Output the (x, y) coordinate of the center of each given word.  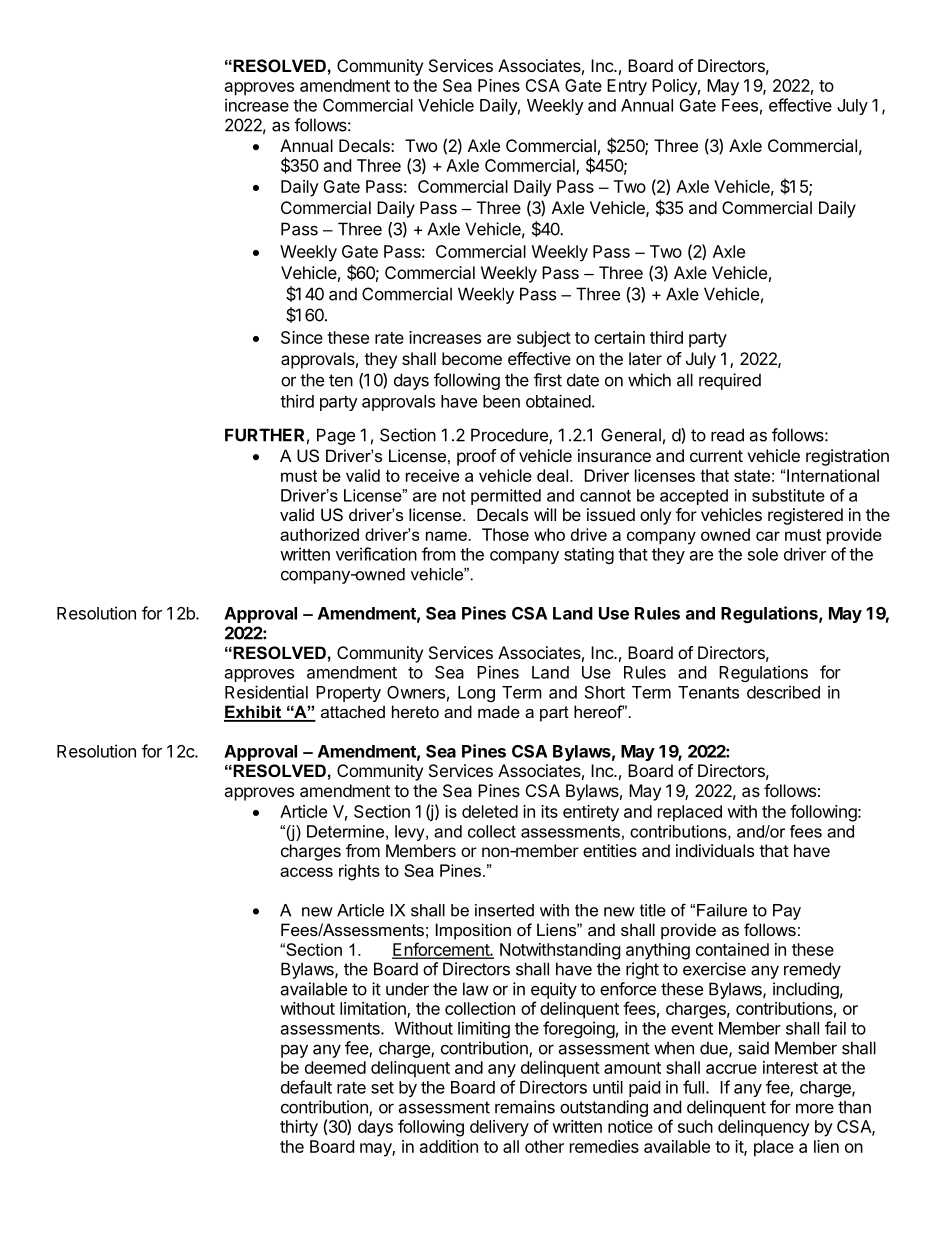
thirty (299, 1128)
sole (763, 554)
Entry (627, 87)
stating (589, 555)
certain (619, 337)
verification (376, 554)
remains (525, 1107)
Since (302, 337)
